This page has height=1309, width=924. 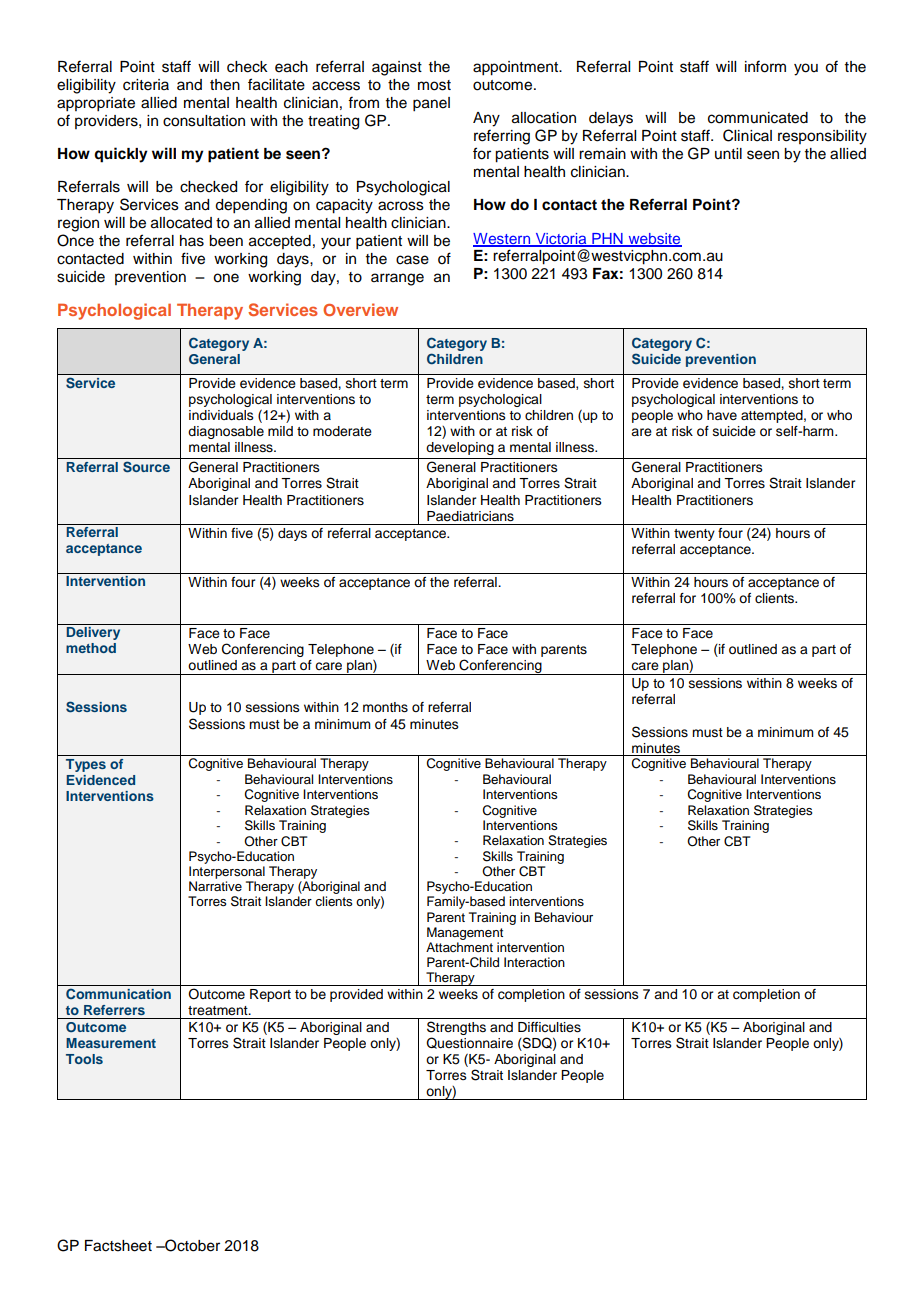 I want to click on criteria, so click(x=146, y=85).
